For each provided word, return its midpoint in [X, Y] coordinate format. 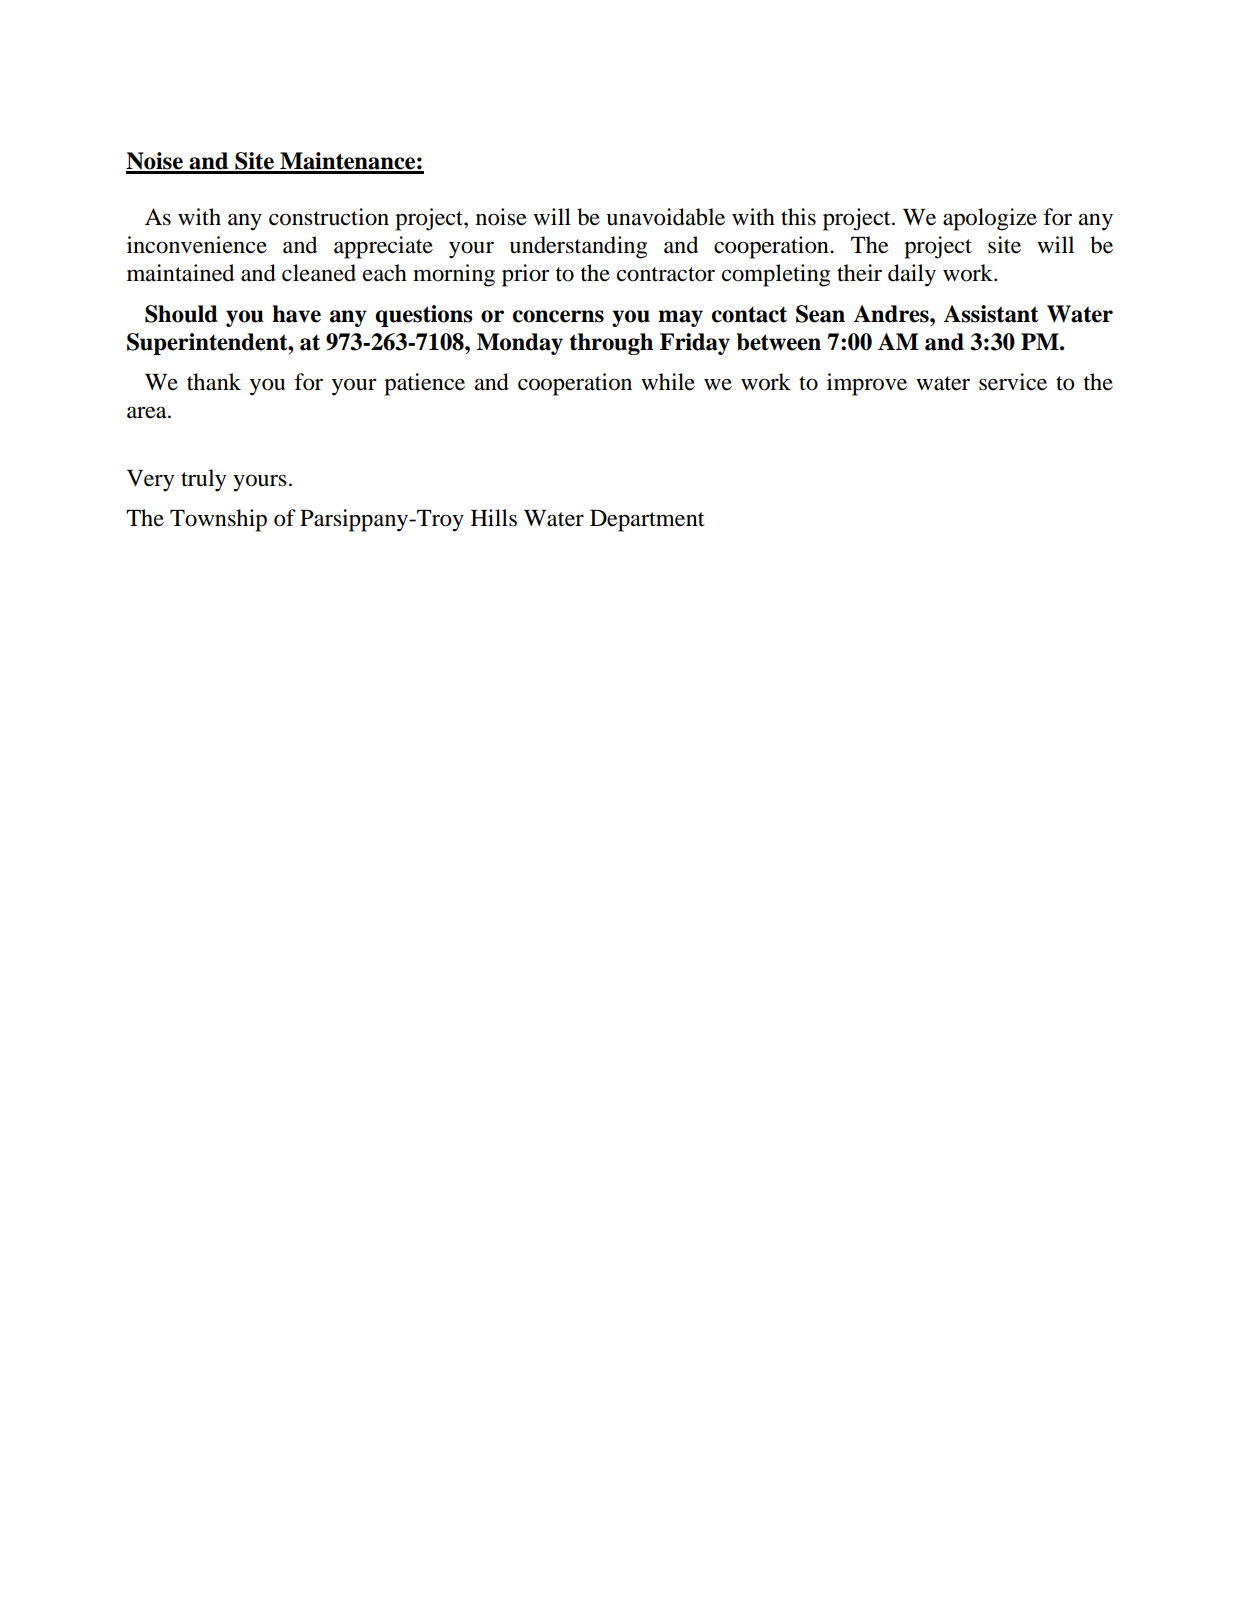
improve [867, 384]
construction [329, 217]
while [668, 382]
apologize [990, 219]
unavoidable [665, 217]
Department [647, 521]
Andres [892, 314]
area [148, 412]
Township [218, 520]
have [296, 314]
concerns [558, 316]
